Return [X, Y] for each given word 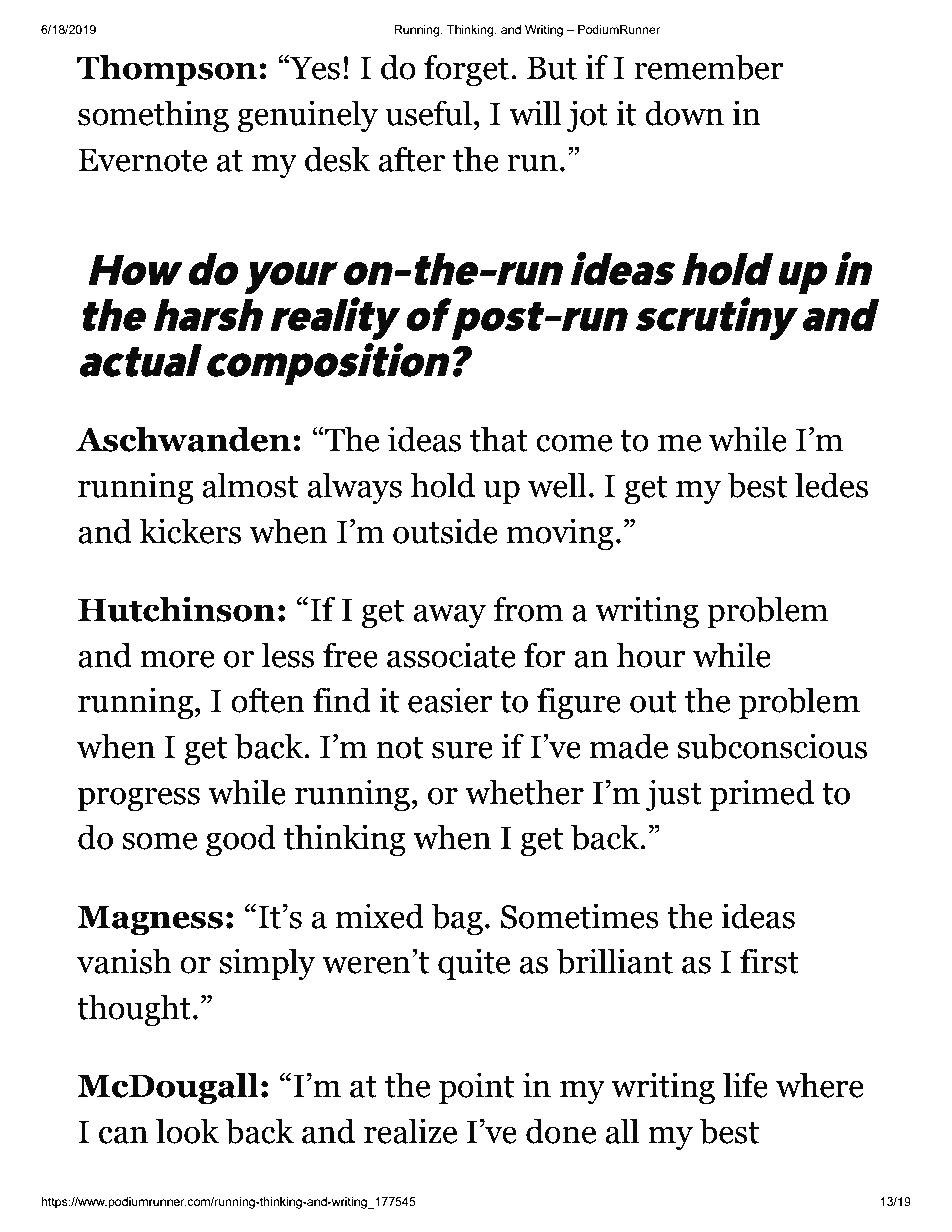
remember [709, 67]
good [241, 840]
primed [762, 795]
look [187, 1131]
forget [466, 70]
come [574, 443]
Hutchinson [176, 609]
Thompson [167, 70]
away [450, 616]
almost [250, 485]
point [476, 1088]
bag [457, 919]
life [745, 1085]
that [499, 439]
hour [651, 655]
